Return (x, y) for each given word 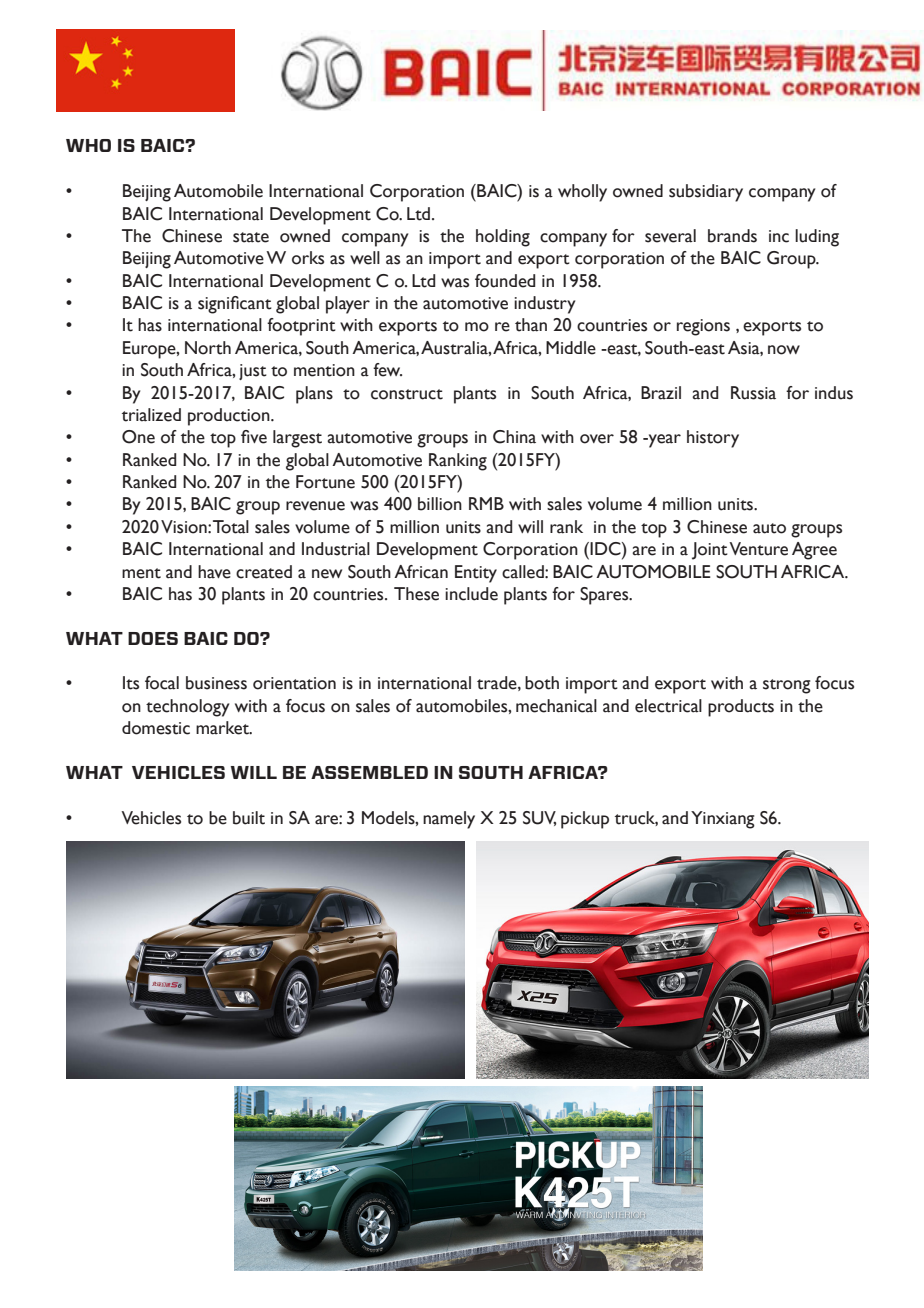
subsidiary (706, 193)
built (249, 818)
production (230, 417)
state (251, 237)
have (214, 572)
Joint (710, 551)
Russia (753, 393)
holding (503, 238)
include (471, 594)
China (514, 437)
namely (449, 820)
